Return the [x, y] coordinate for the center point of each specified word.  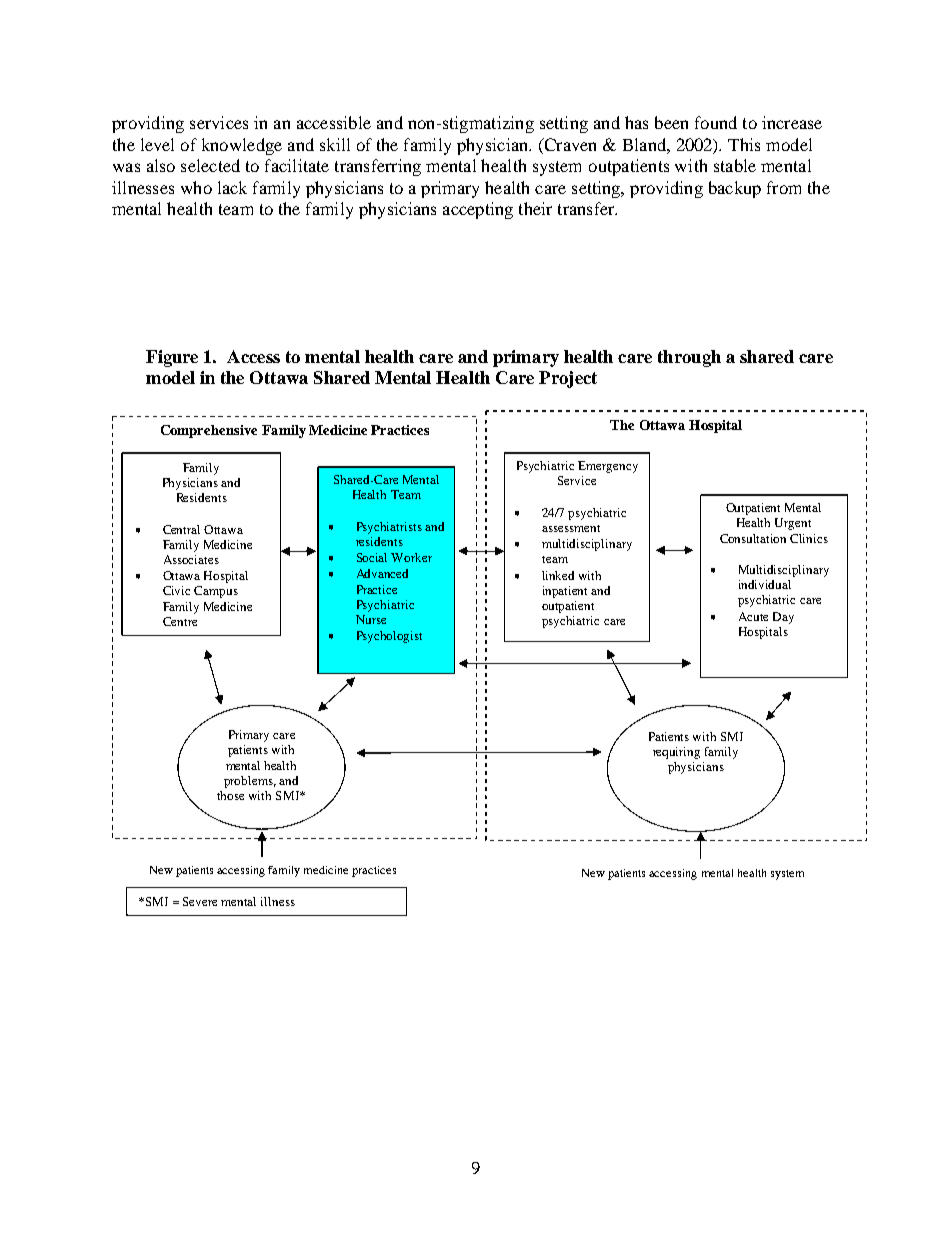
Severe [200, 901]
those [230, 795]
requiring [676, 753]
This [744, 144]
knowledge [242, 146]
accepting [478, 210]
